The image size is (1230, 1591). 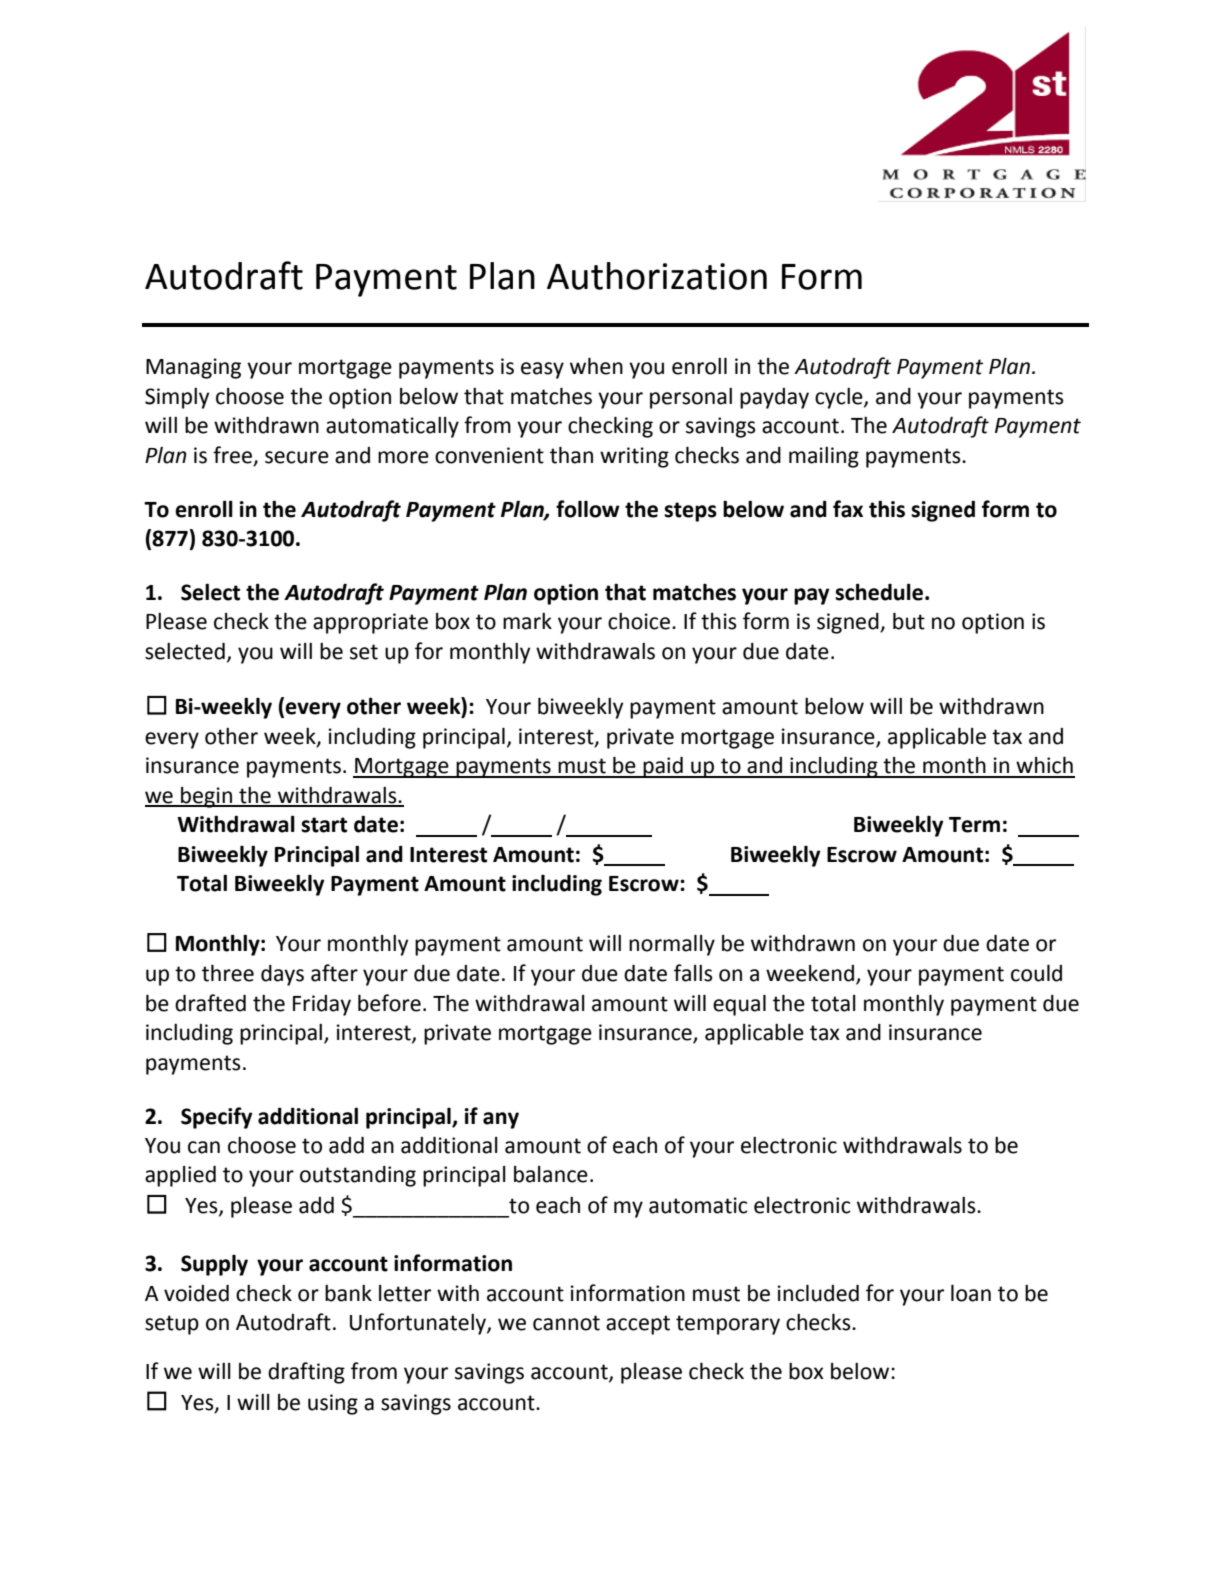 I want to click on Specify, so click(x=217, y=1118).
